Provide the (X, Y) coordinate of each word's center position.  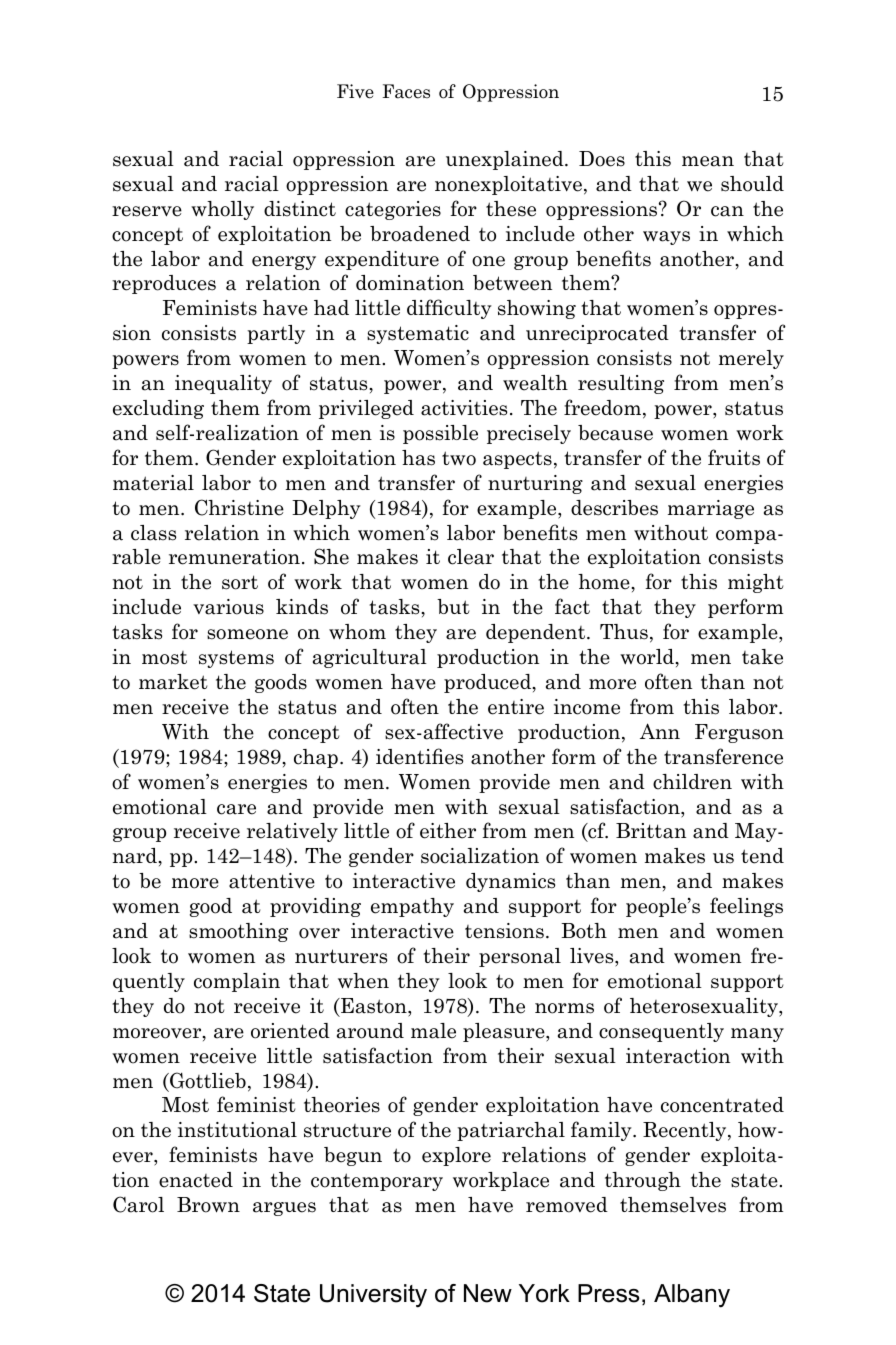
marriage (711, 509)
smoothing (238, 932)
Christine (239, 507)
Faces (406, 91)
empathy (412, 907)
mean (708, 161)
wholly (222, 210)
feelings (746, 907)
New (488, 1293)
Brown (208, 1205)
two (459, 458)
